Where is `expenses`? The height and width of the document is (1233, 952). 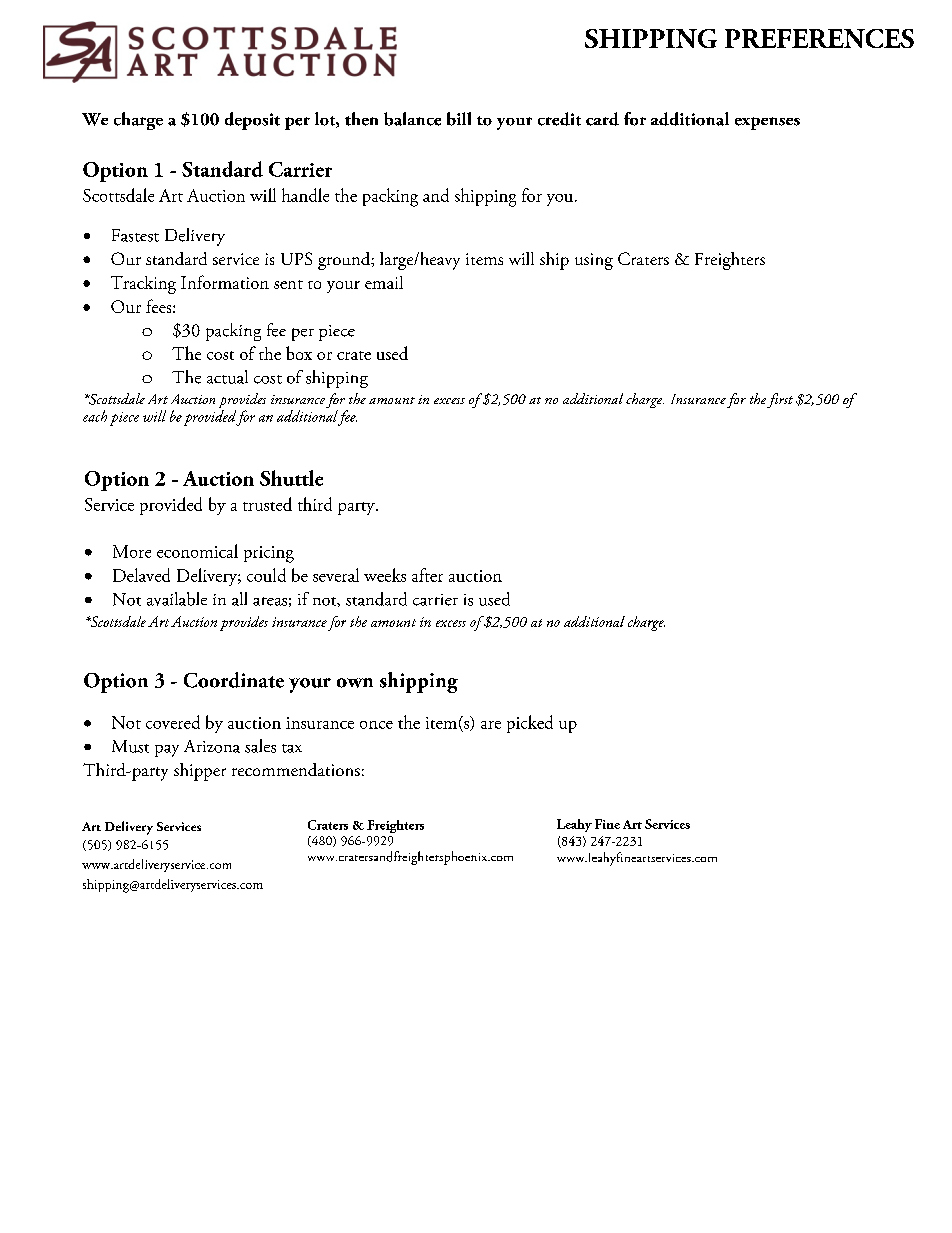 expenses is located at coordinates (767, 123).
